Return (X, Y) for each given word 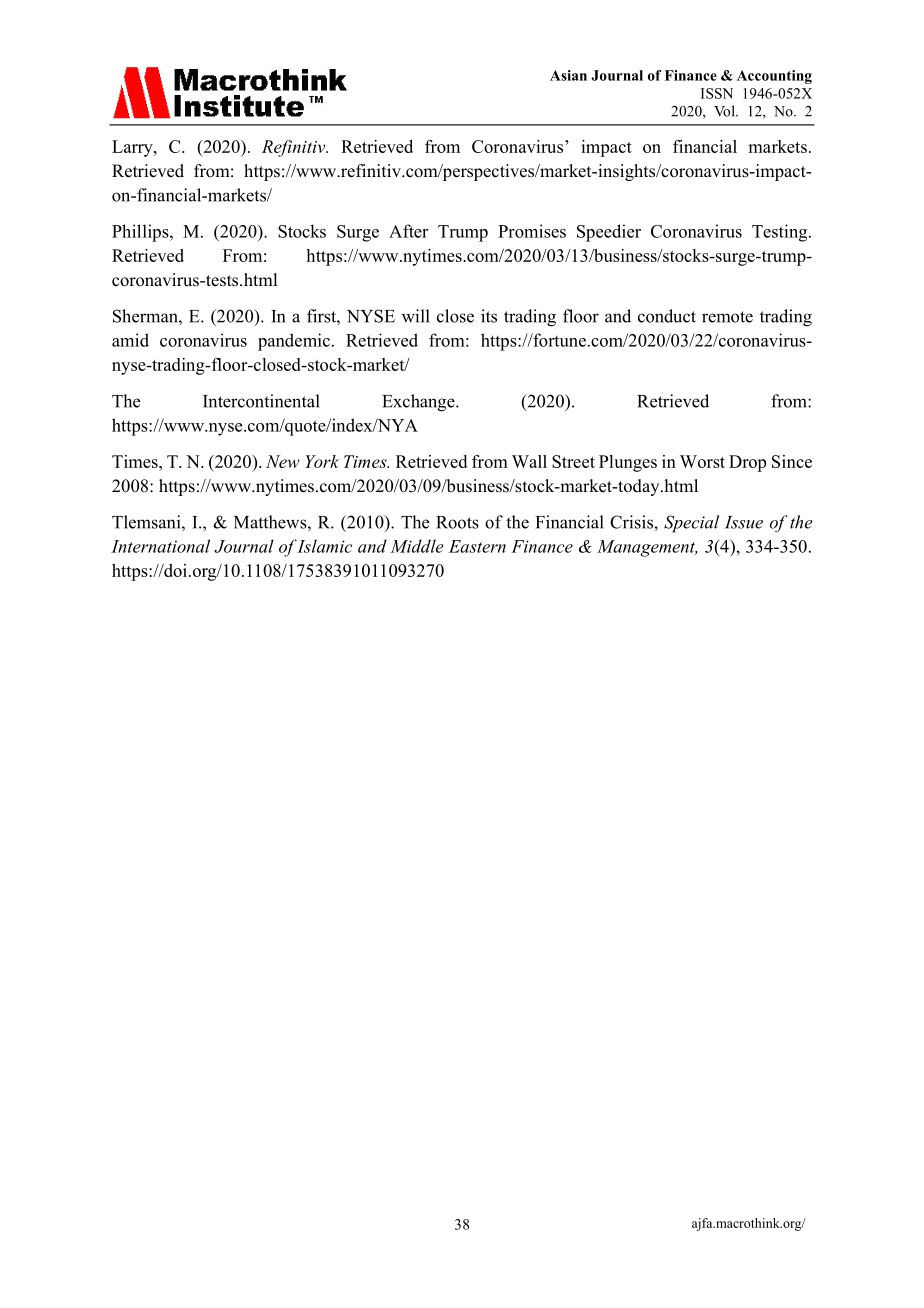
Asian (568, 75)
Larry (133, 148)
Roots (457, 522)
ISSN (717, 93)
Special (691, 524)
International (160, 546)
